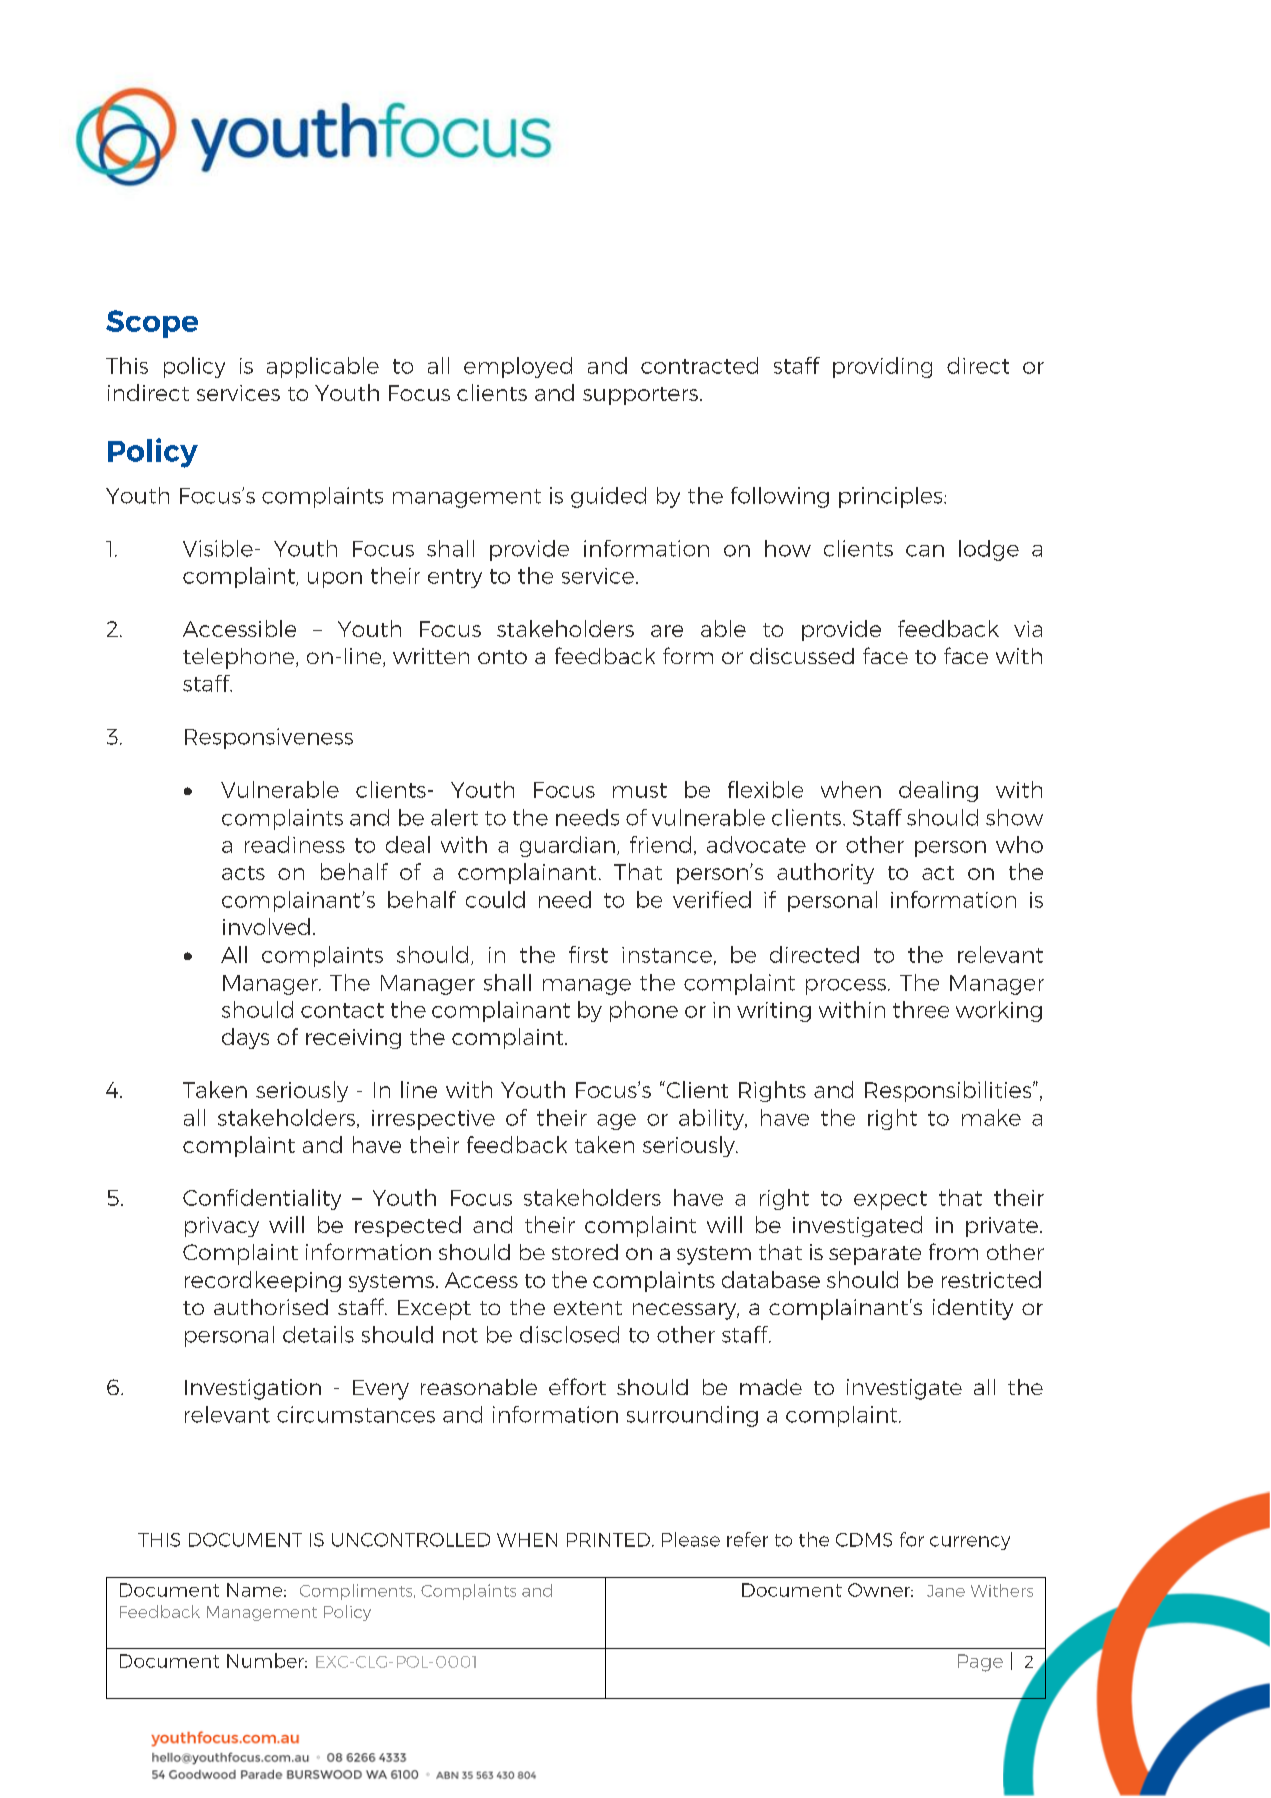 The width and height of the screenshot is (1271, 1798). Describe the element at coordinates (1028, 629) in the screenshot. I see `via` at that location.
